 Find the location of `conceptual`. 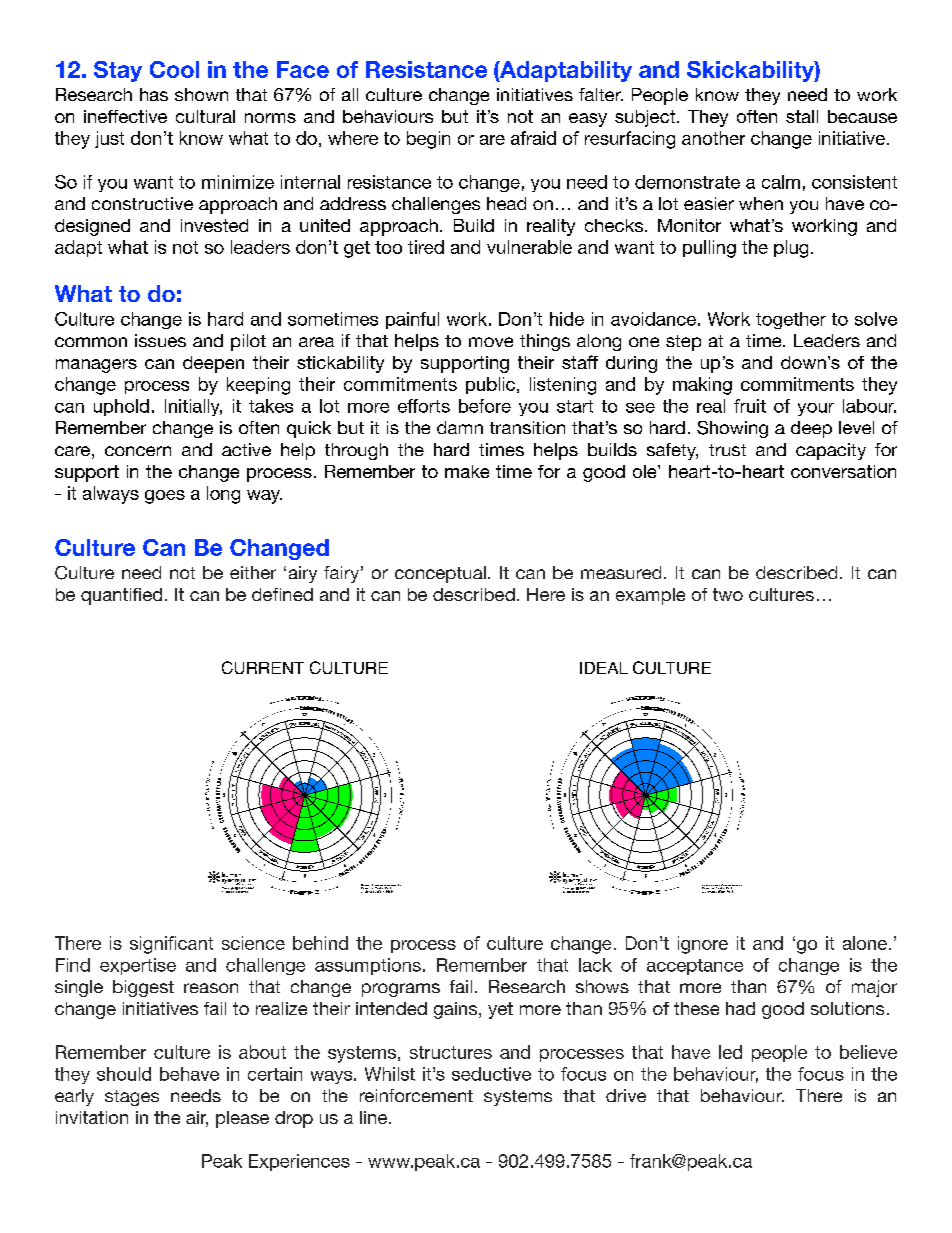

conceptual is located at coordinates (440, 574).
